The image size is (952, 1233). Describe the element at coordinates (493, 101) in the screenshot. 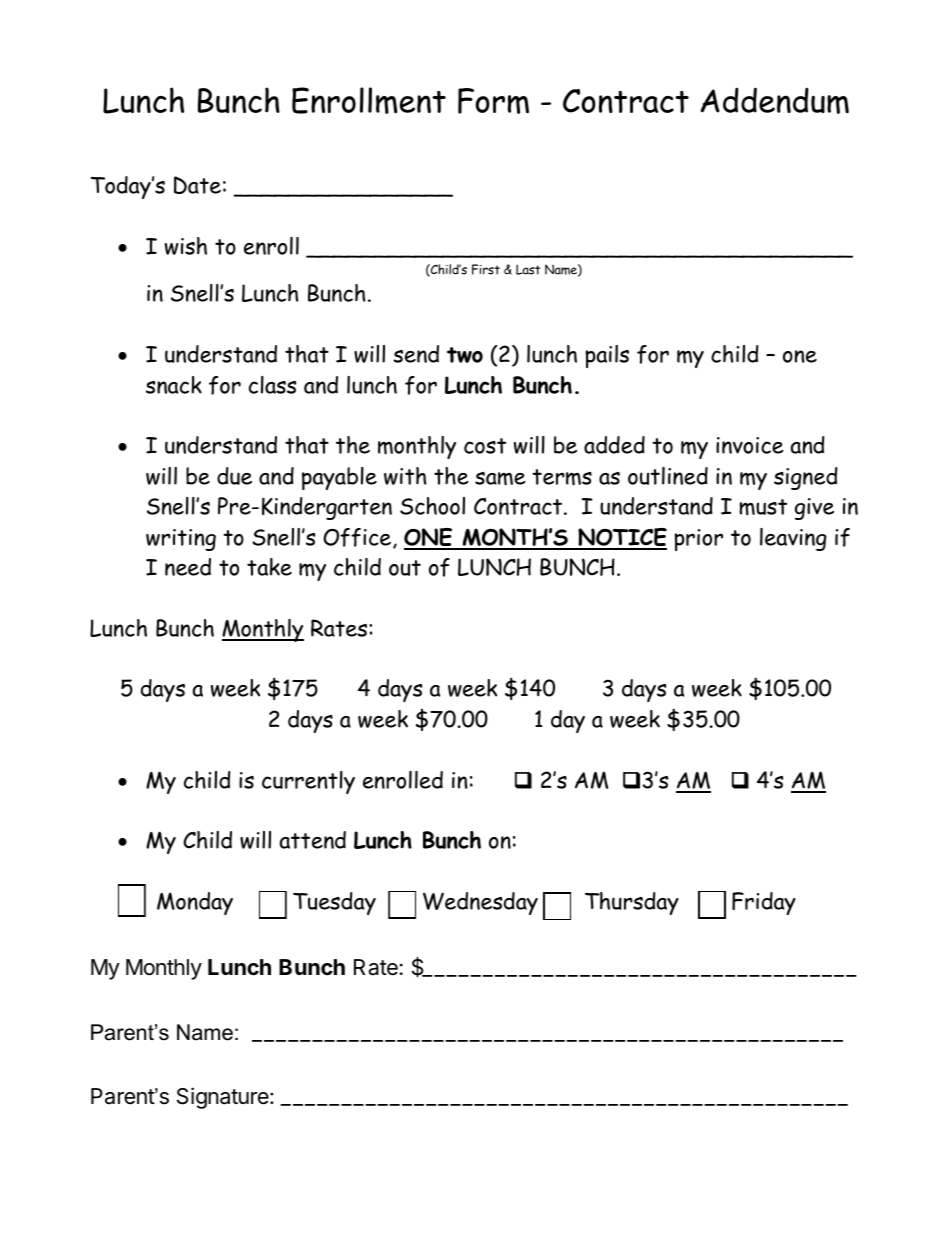

I see `Form` at that location.
